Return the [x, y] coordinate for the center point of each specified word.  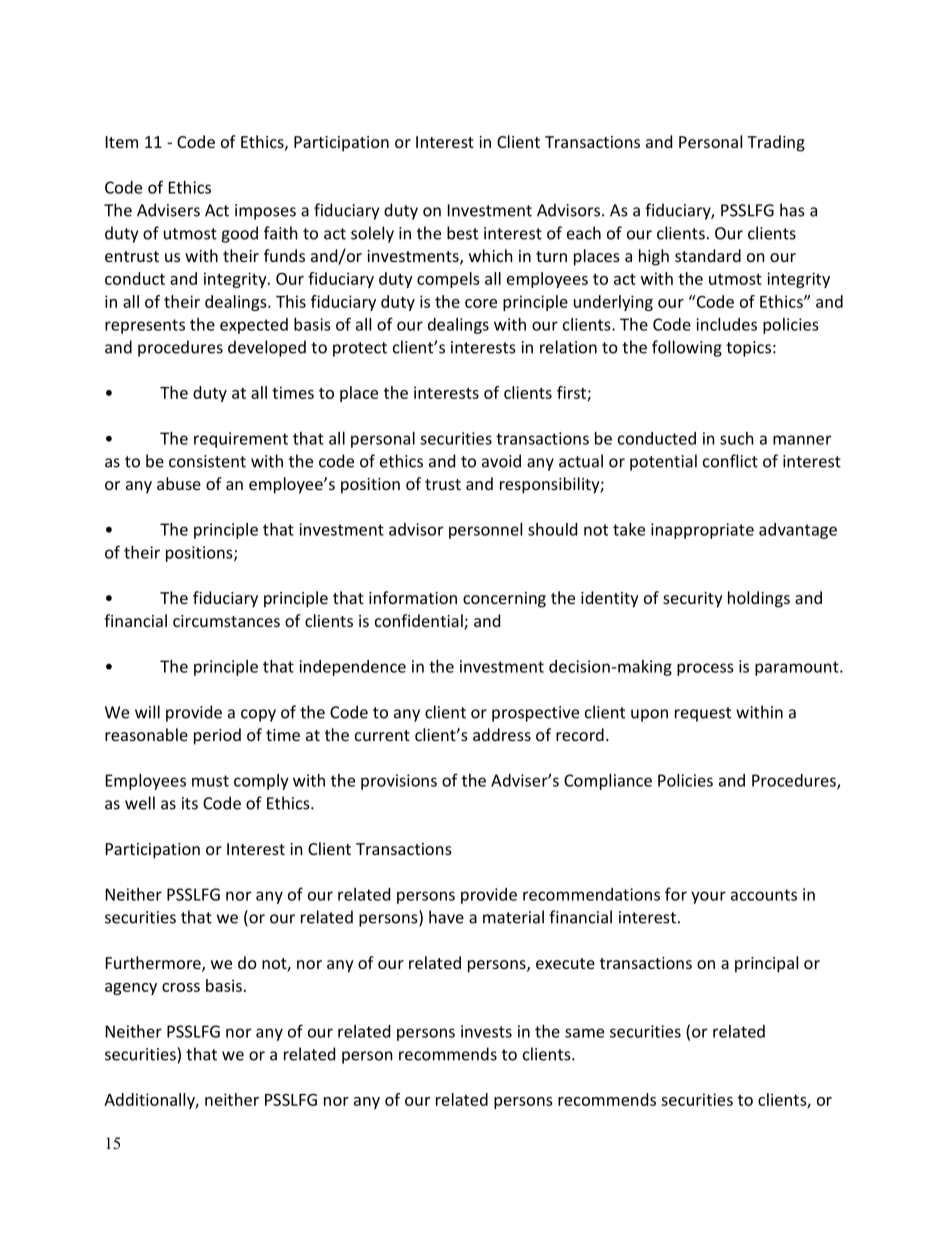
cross [181, 987]
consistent [207, 461]
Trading [776, 143]
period [217, 736]
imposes [265, 212]
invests [486, 1031]
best [462, 233]
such [737, 438]
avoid [501, 461]
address [502, 734]
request [703, 714]
